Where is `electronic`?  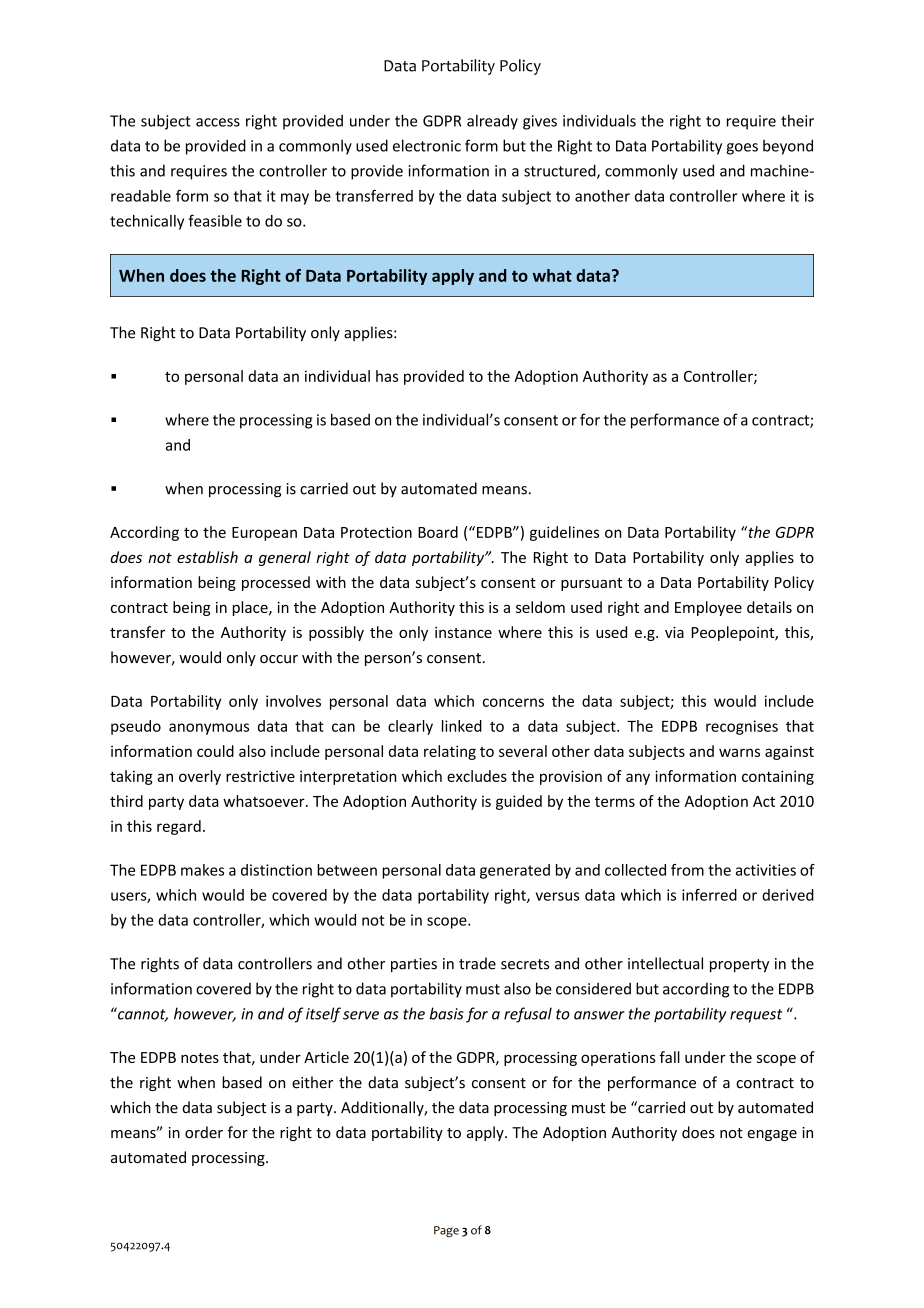 electronic is located at coordinates (427, 145).
